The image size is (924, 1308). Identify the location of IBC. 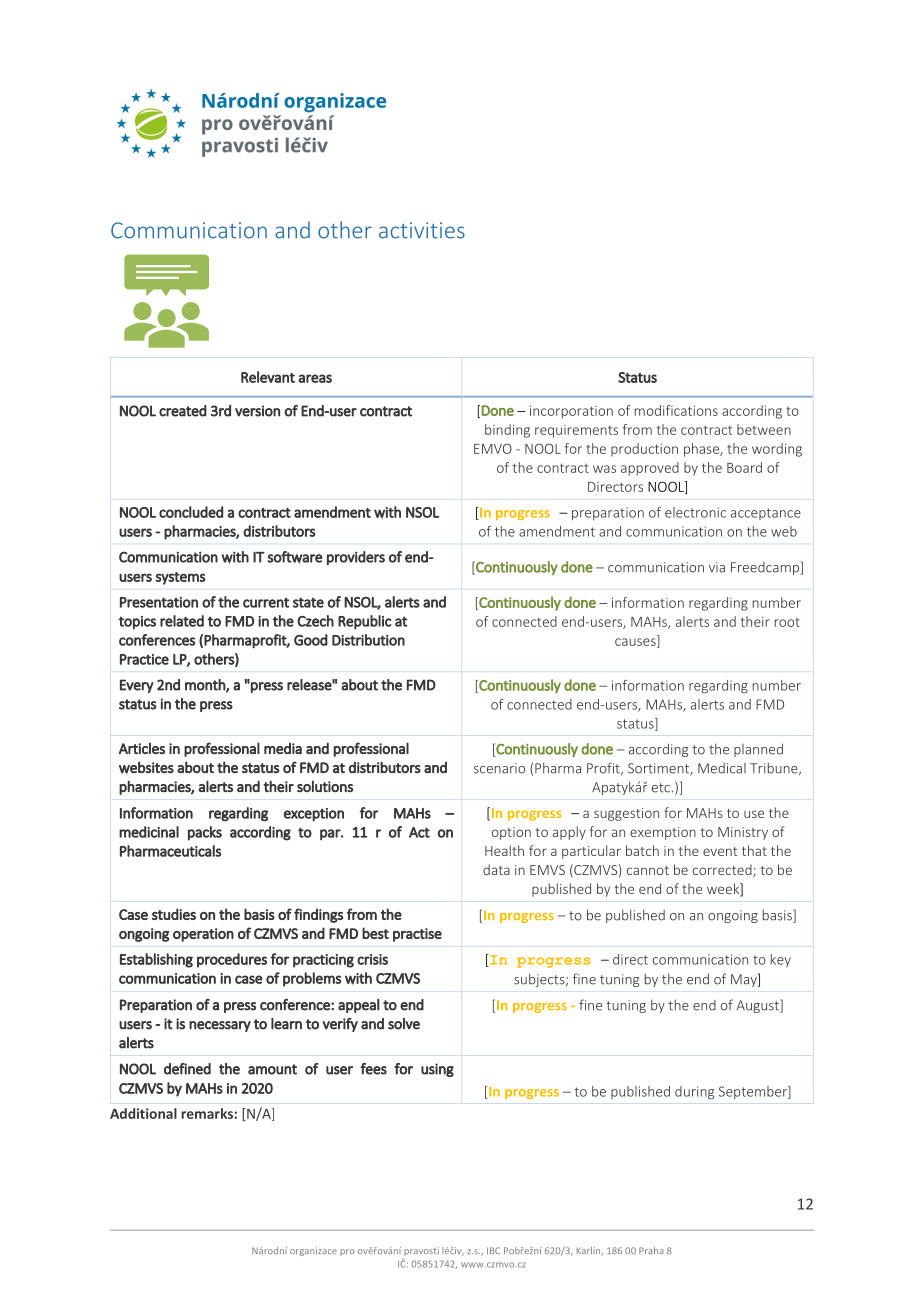
(493, 1250).
